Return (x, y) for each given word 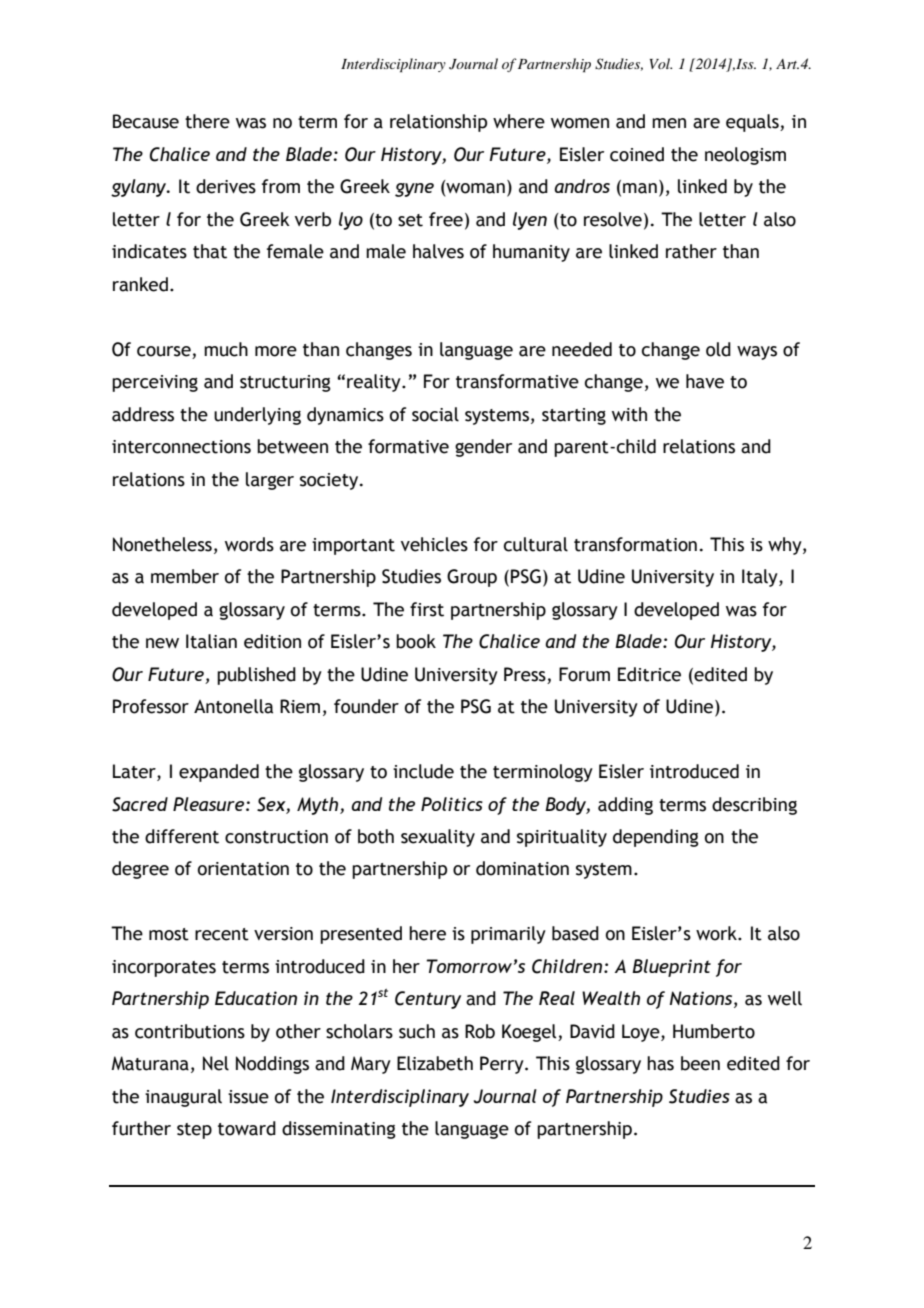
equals (753, 123)
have (705, 381)
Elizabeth (435, 1063)
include (423, 771)
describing (754, 806)
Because (146, 121)
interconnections (181, 447)
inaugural (183, 1098)
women (580, 123)
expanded (219, 773)
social (435, 414)
